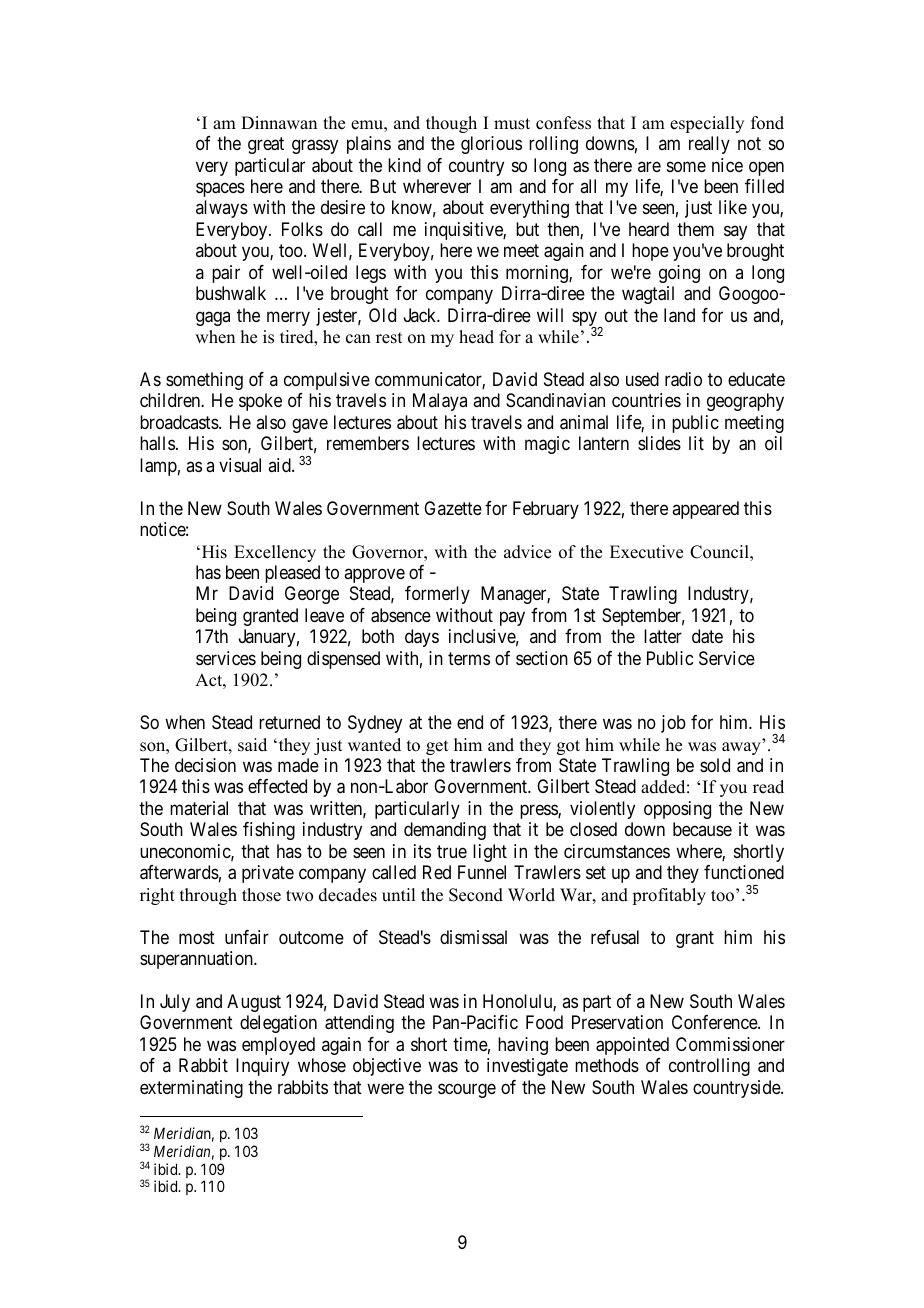 The height and width of the screenshot is (1308, 924). What do you see at coordinates (292, 574) in the screenshot?
I see `pleased` at bounding box center [292, 574].
